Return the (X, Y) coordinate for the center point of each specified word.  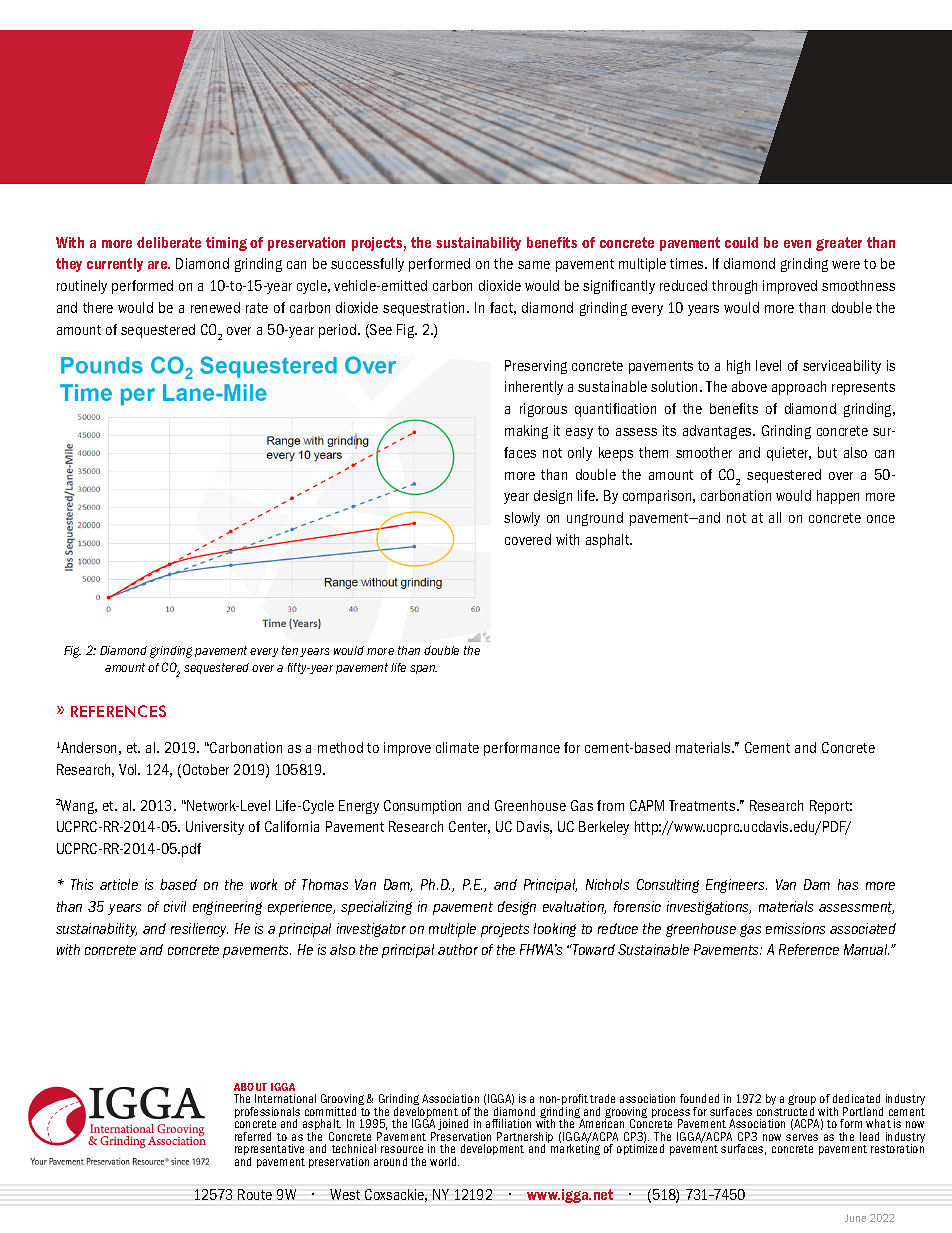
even (797, 244)
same (534, 265)
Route (255, 1194)
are (159, 265)
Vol (129, 769)
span (423, 669)
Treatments (703, 805)
